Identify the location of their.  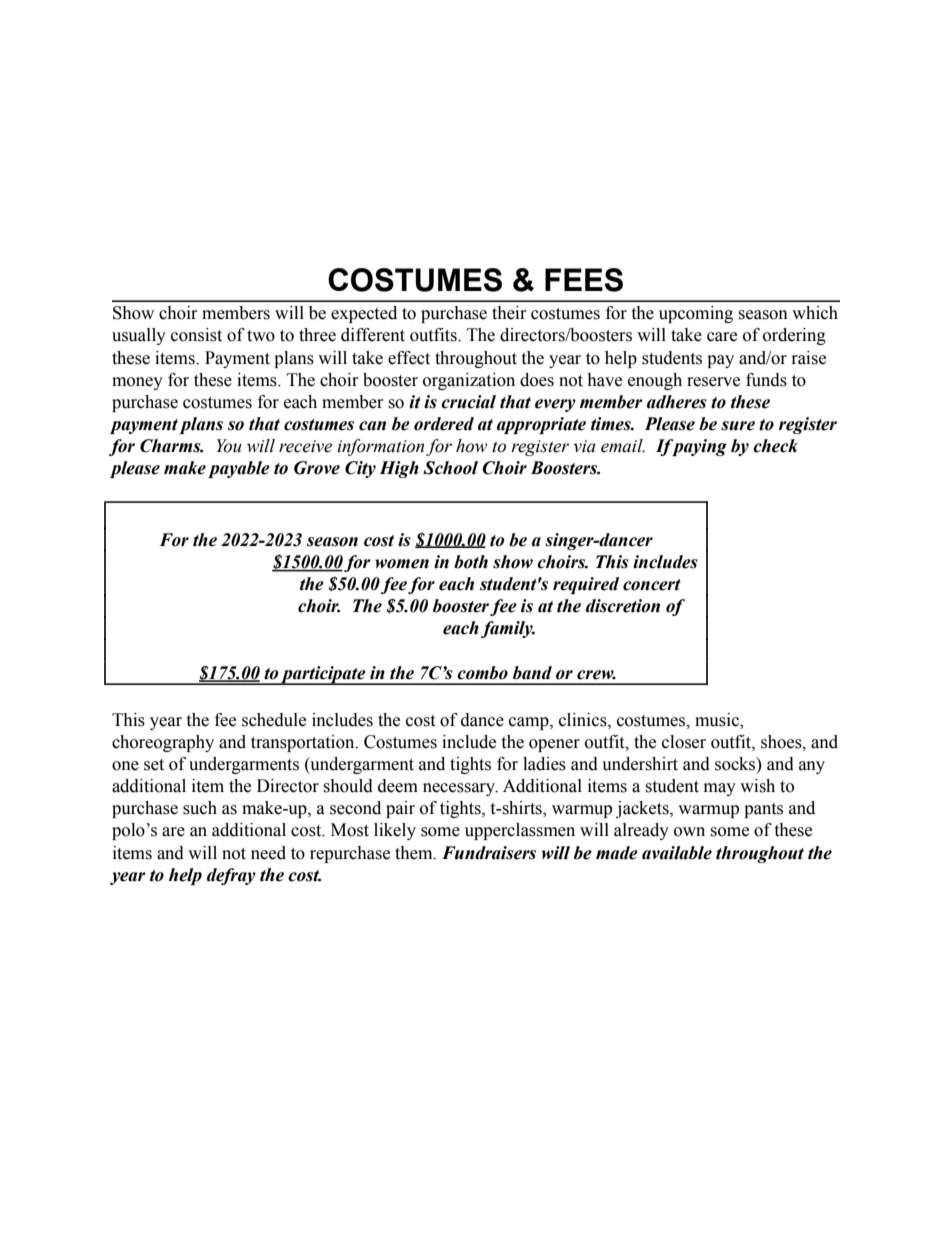
(509, 313).
